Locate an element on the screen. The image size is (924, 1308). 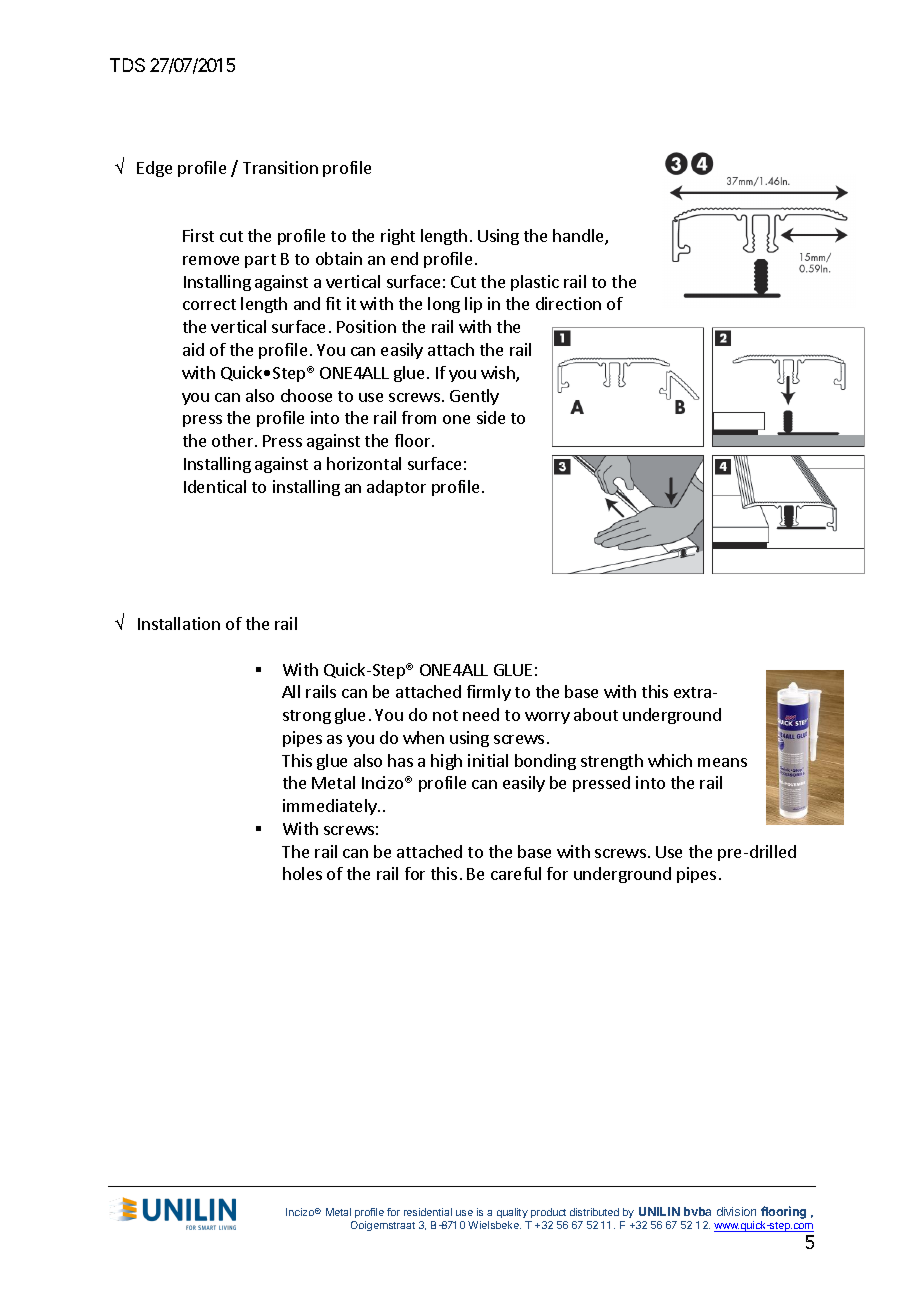
about is located at coordinates (596, 714).
